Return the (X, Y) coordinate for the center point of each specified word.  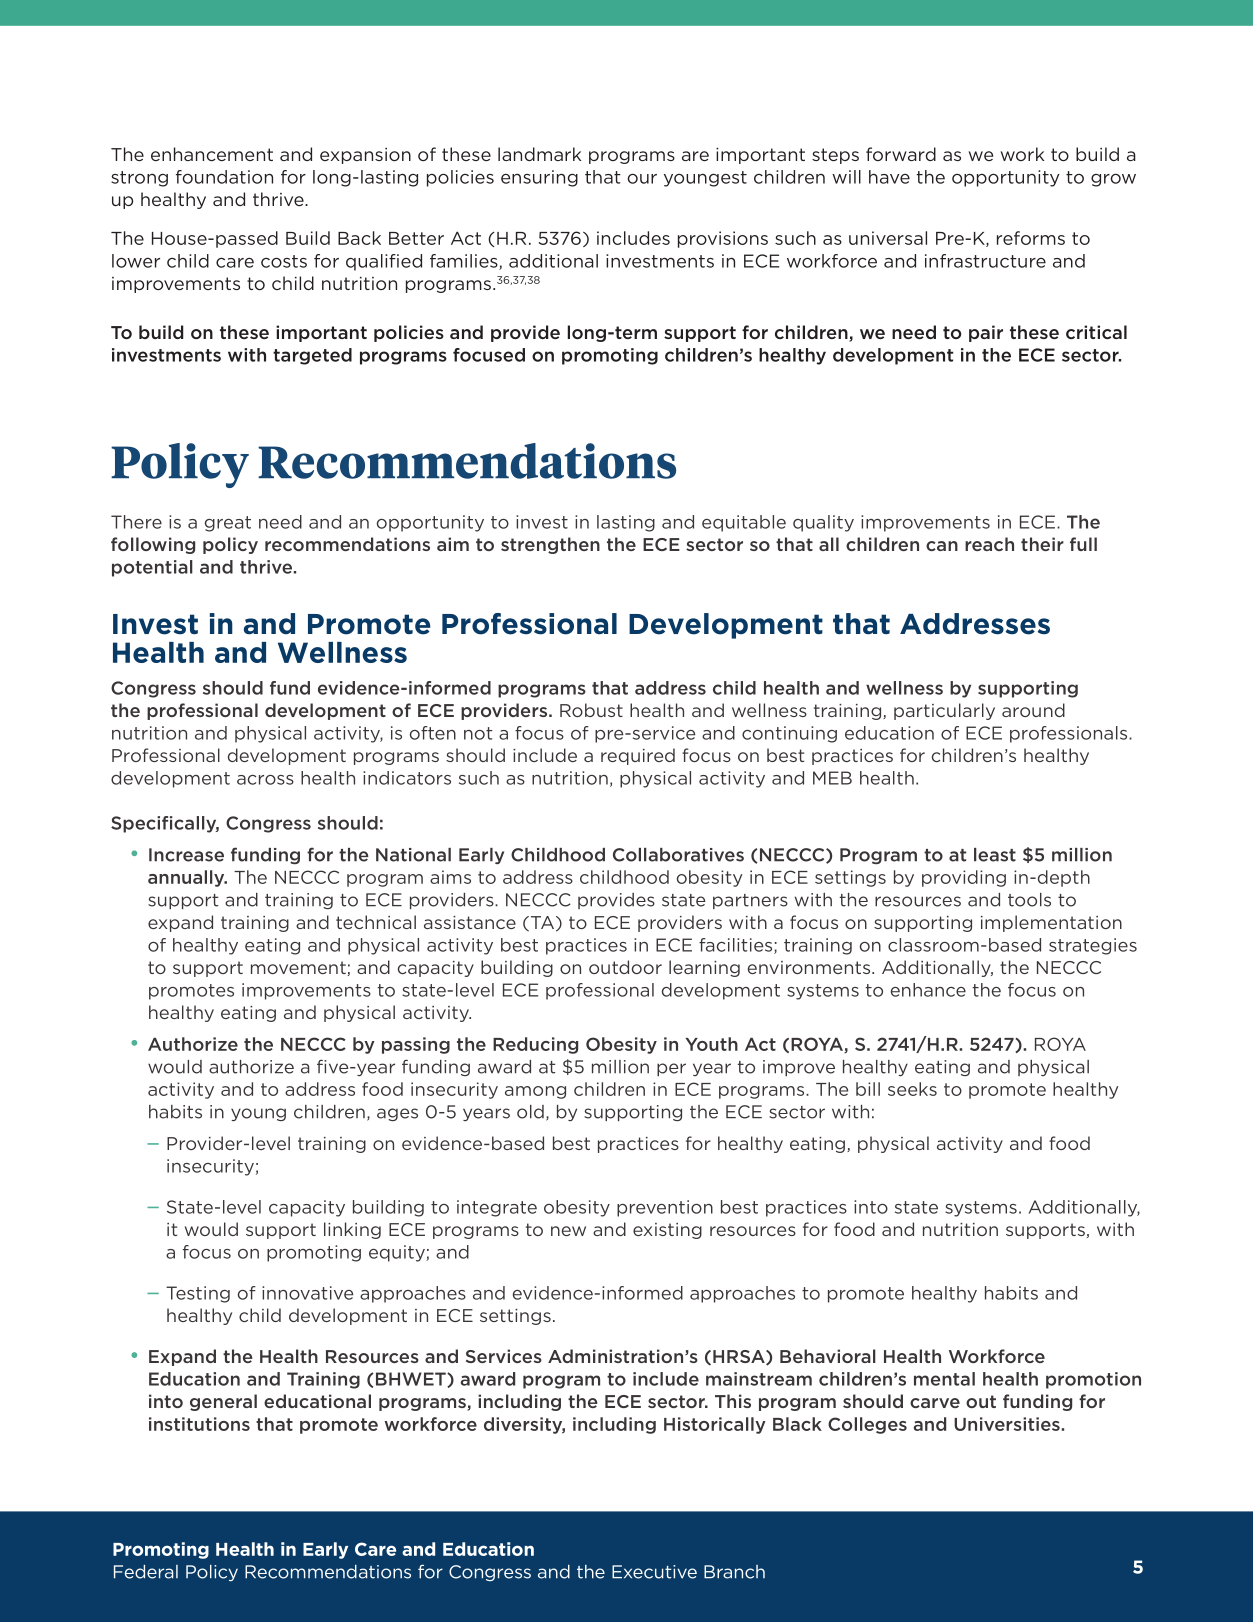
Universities (1008, 1424)
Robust (591, 710)
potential (152, 568)
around (1033, 710)
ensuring (539, 178)
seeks (912, 1089)
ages (397, 1114)
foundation (224, 177)
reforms (1031, 238)
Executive (654, 1572)
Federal (146, 1572)
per (671, 1069)
